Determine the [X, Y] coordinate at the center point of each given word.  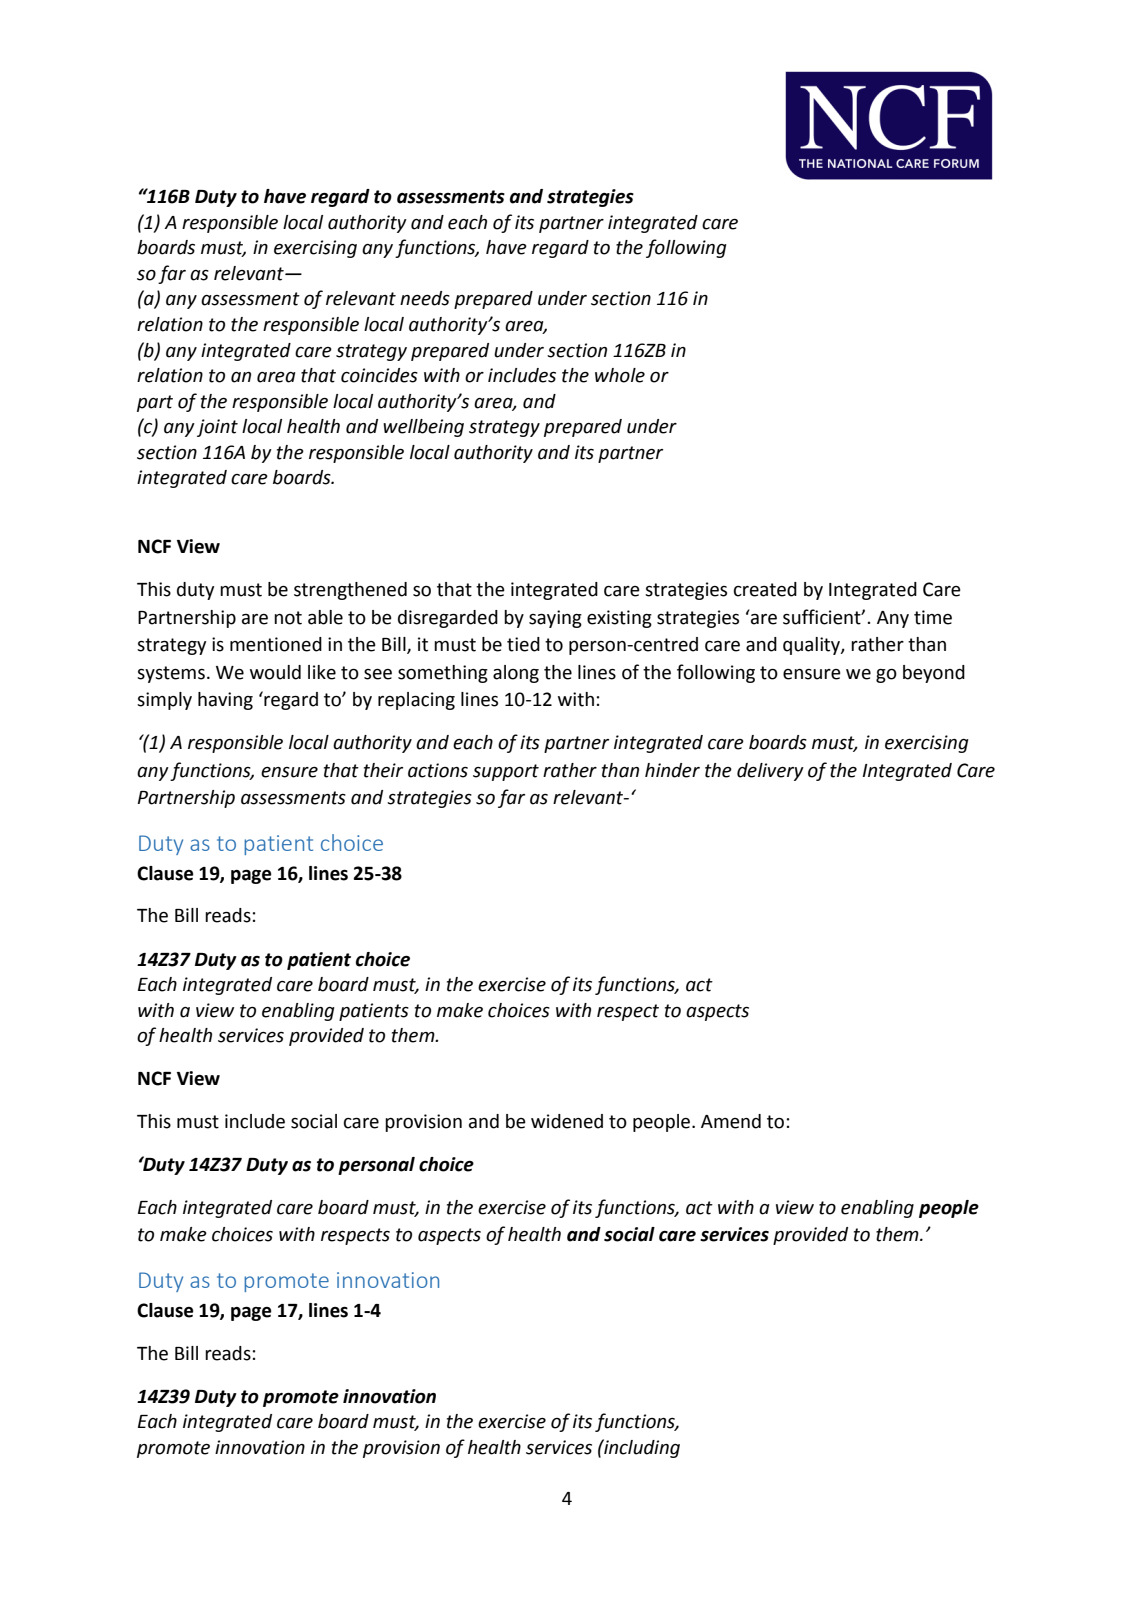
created [765, 589]
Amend [731, 1121]
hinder [672, 770]
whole [620, 375]
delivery [770, 772]
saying [555, 619]
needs [425, 298]
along [516, 674]
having [225, 701]
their [383, 770]
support [506, 772]
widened [567, 1121]
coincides [379, 375]
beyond [934, 674]
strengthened [350, 591]
